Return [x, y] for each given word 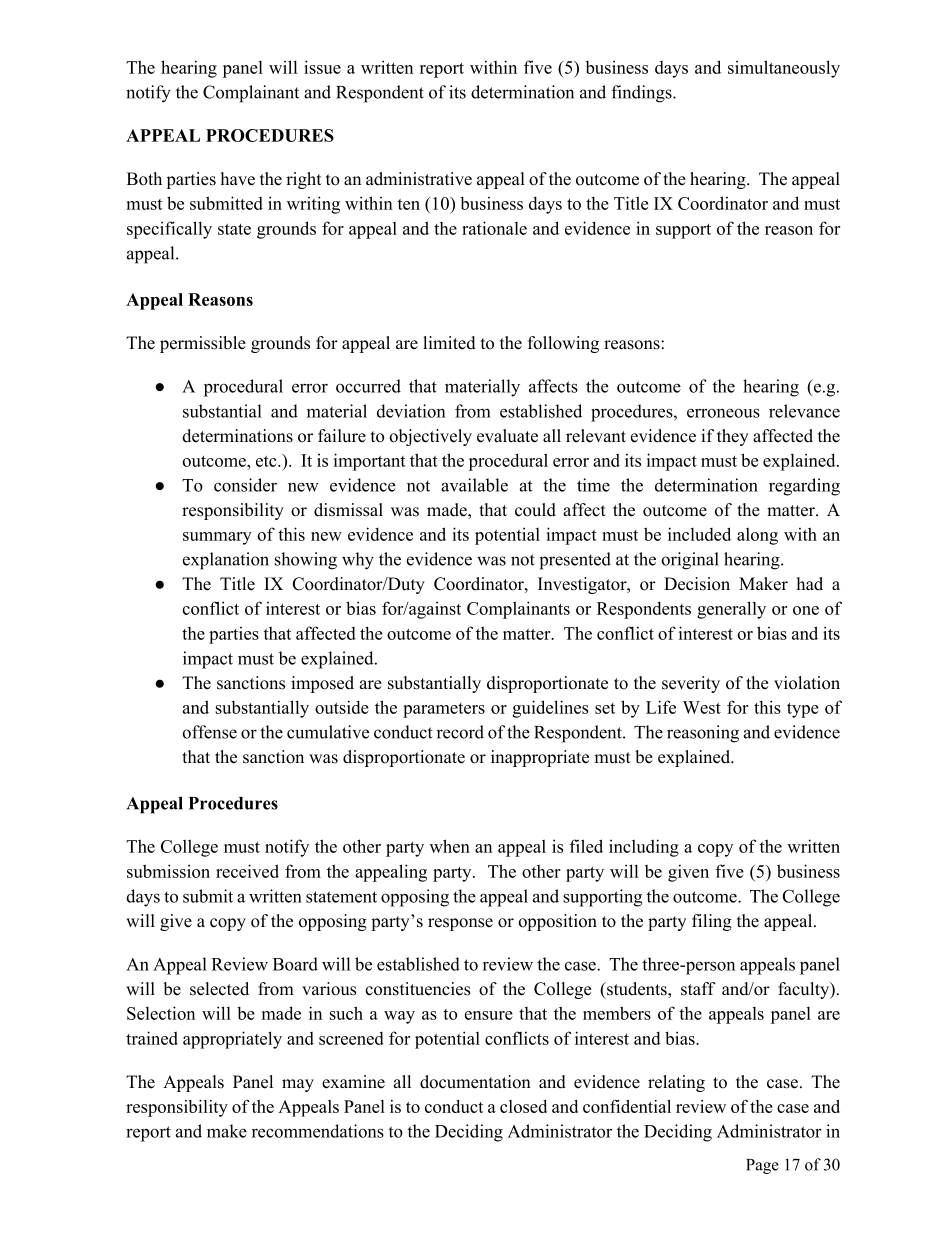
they [733, 437]
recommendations [318, 1131]
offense [209, 732]
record [460, 732]
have [238, 179]
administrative [419, 179]
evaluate [507, 436]
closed [523, 1106]
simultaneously [784, 69]
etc [267, 461]
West [702, 707]
